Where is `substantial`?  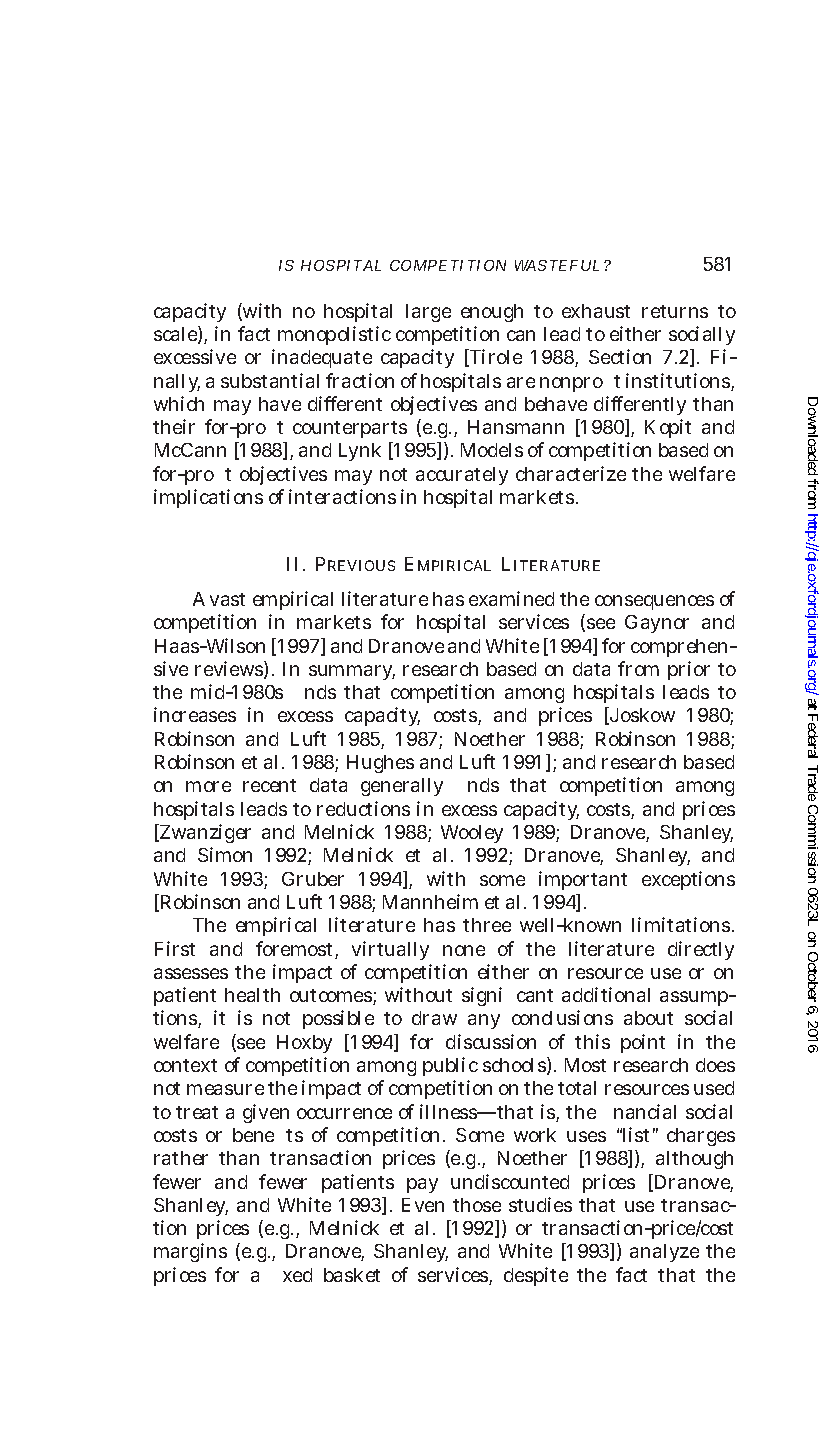 substantial is located at coordinates (270, 380).
